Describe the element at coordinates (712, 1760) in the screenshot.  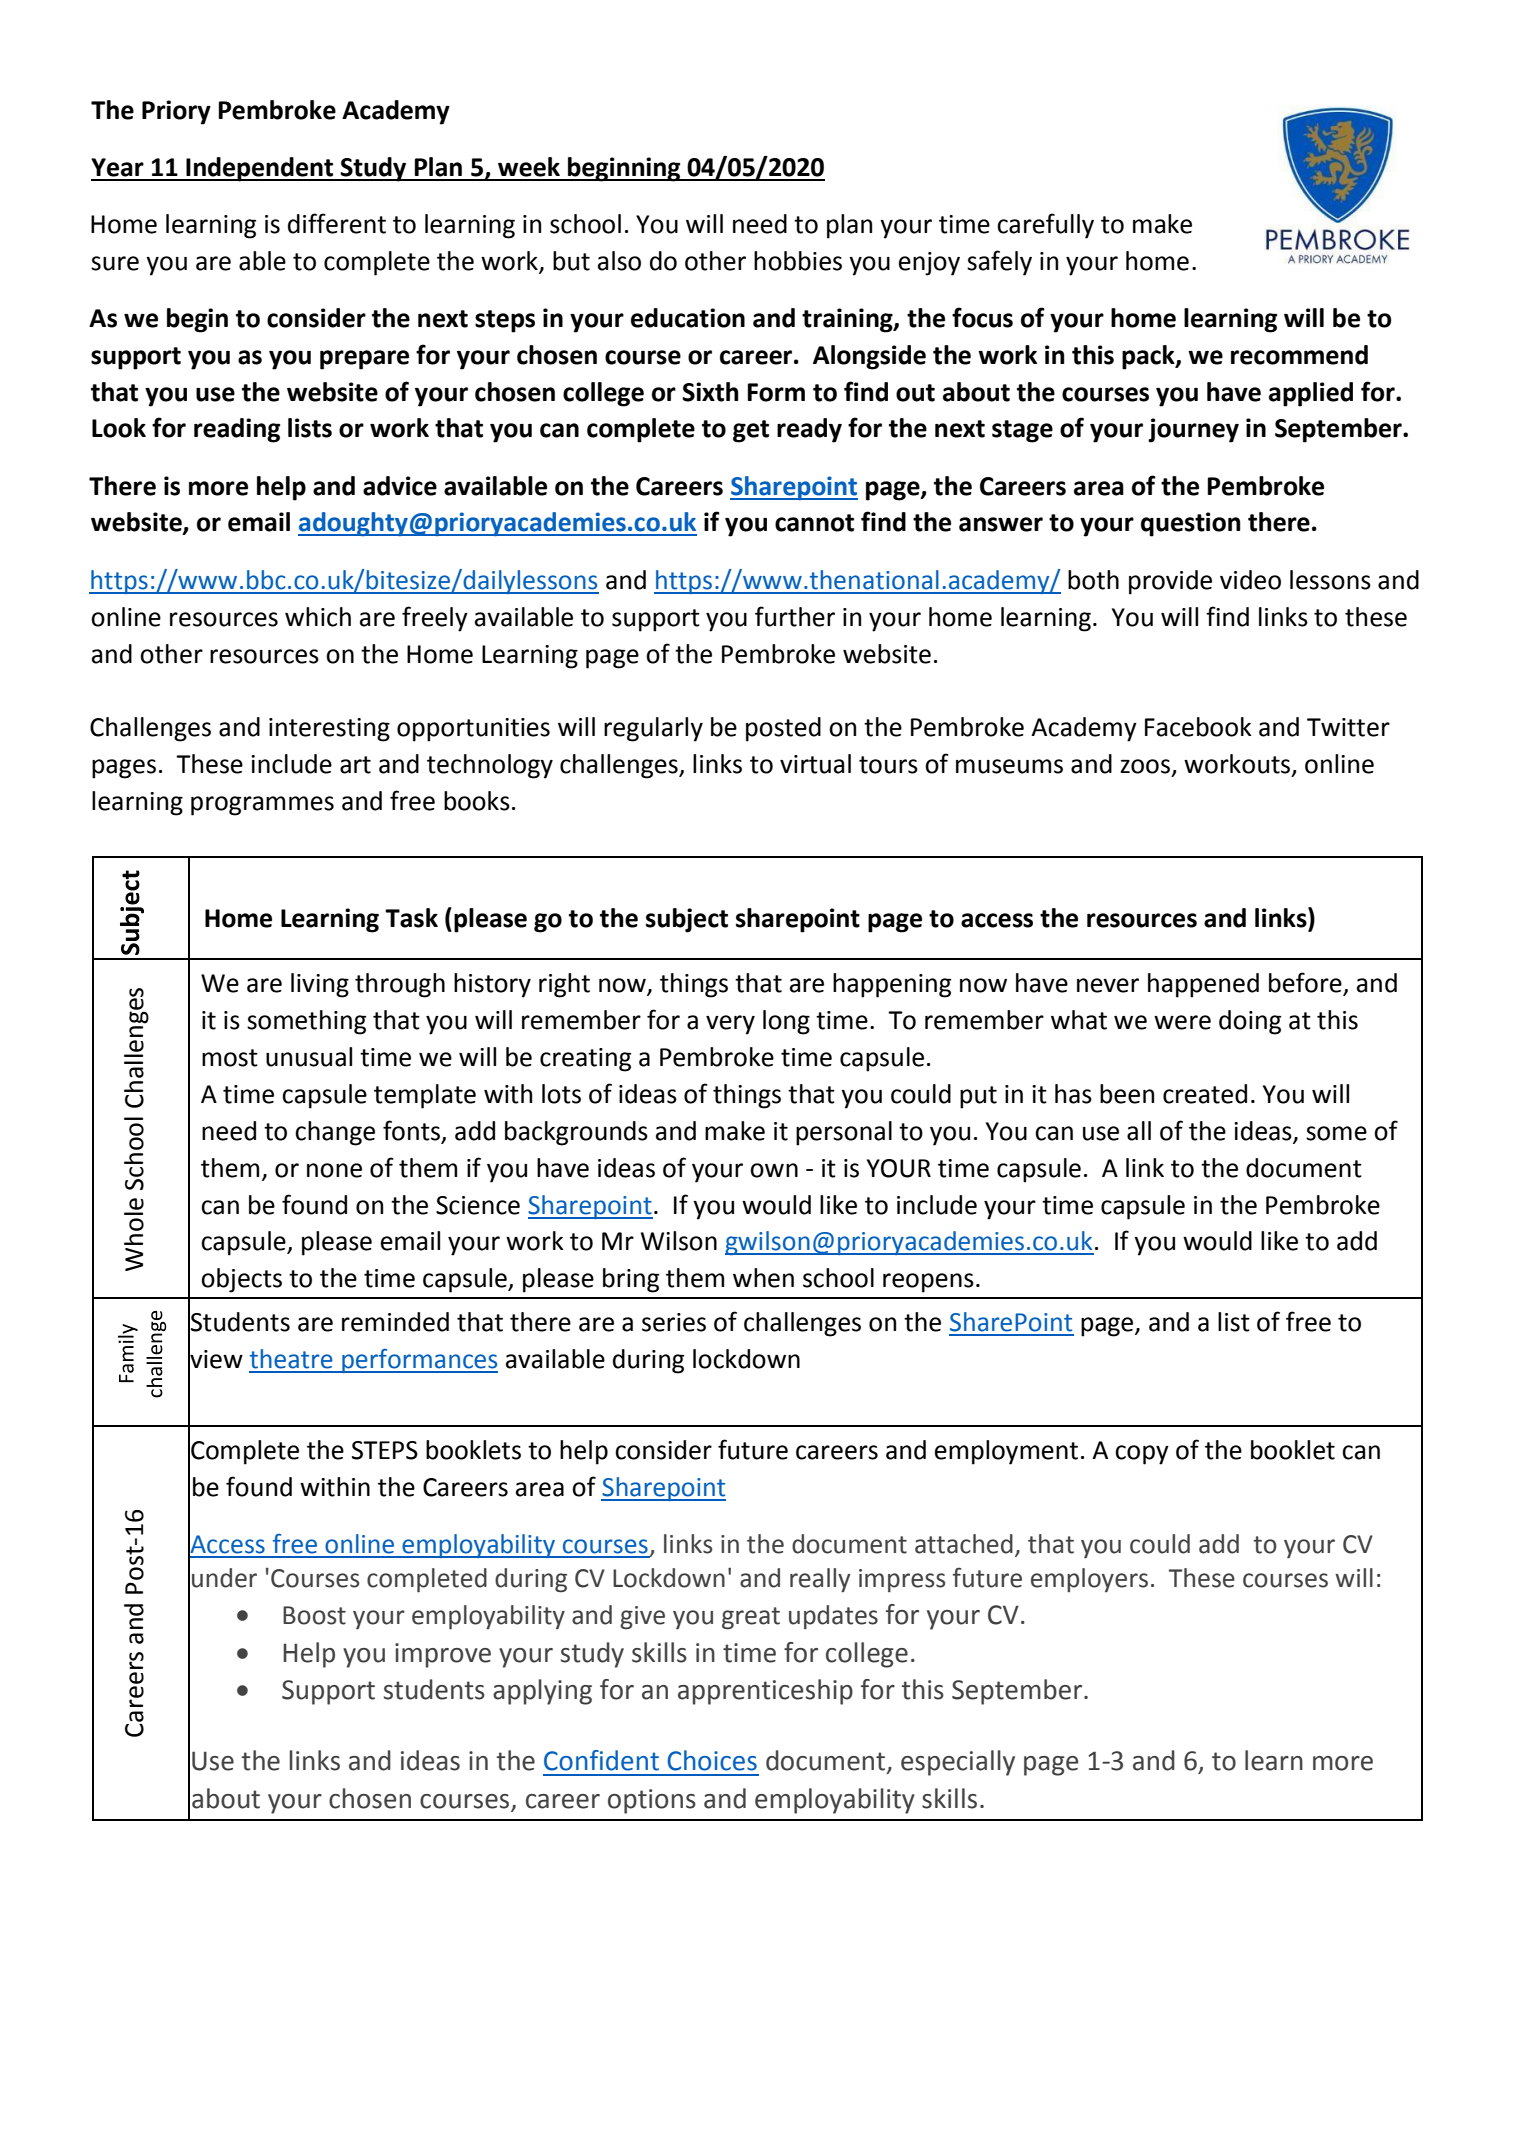
I see `Choices` at that location.
